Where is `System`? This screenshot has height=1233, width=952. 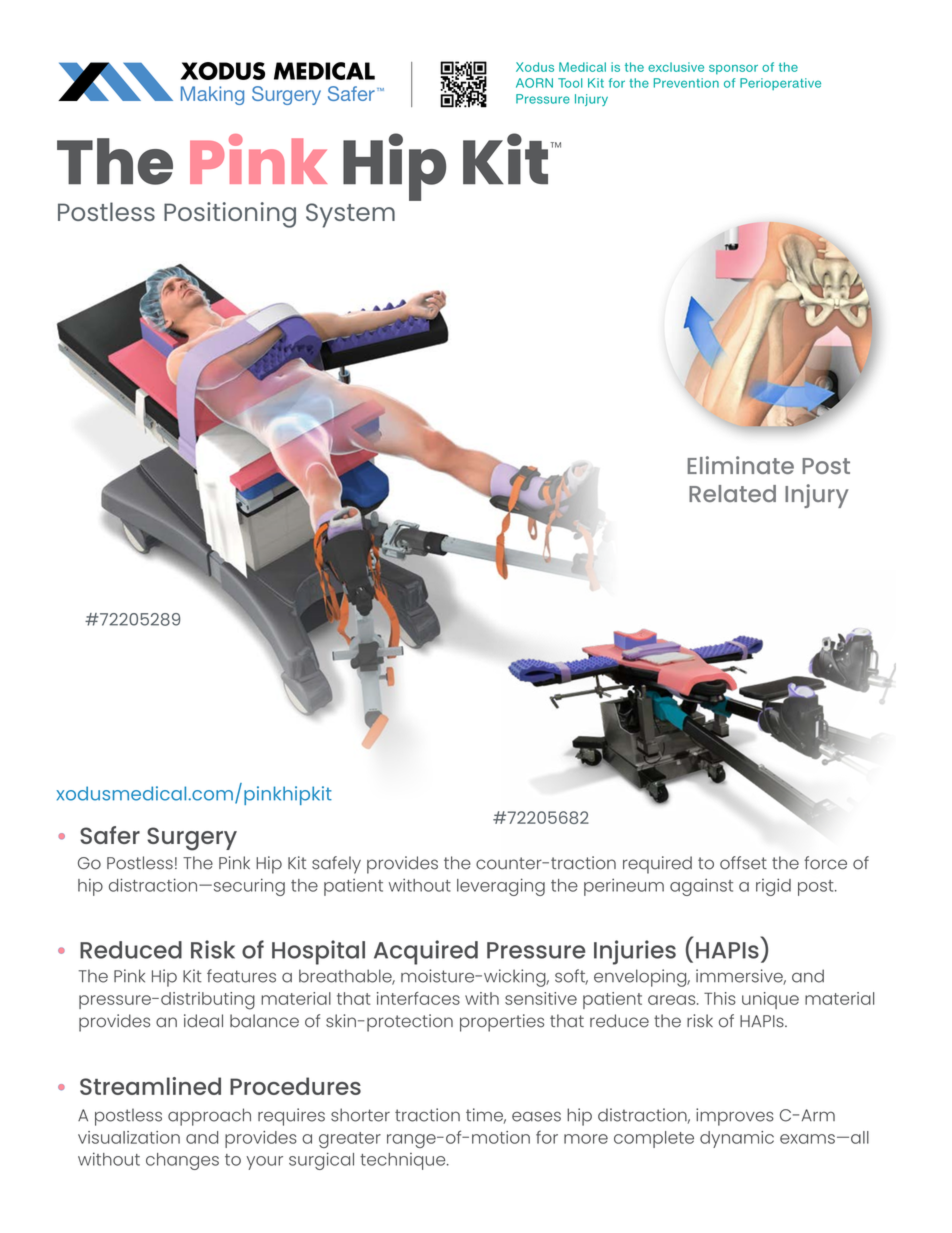
System is located at coordinates (350, 215).
